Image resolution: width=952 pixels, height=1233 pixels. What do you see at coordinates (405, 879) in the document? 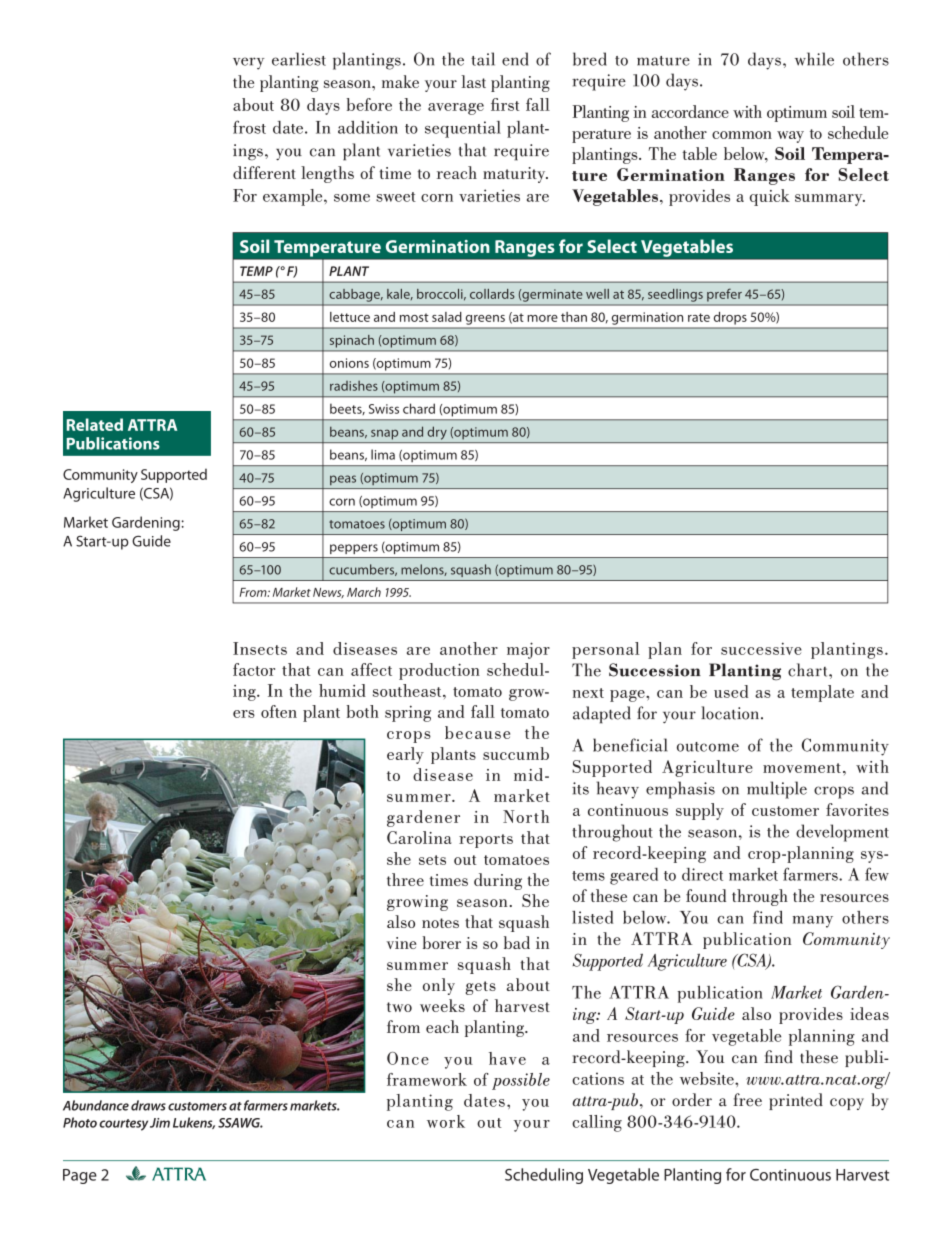
I see `three` at bounding box center [405, 879].
